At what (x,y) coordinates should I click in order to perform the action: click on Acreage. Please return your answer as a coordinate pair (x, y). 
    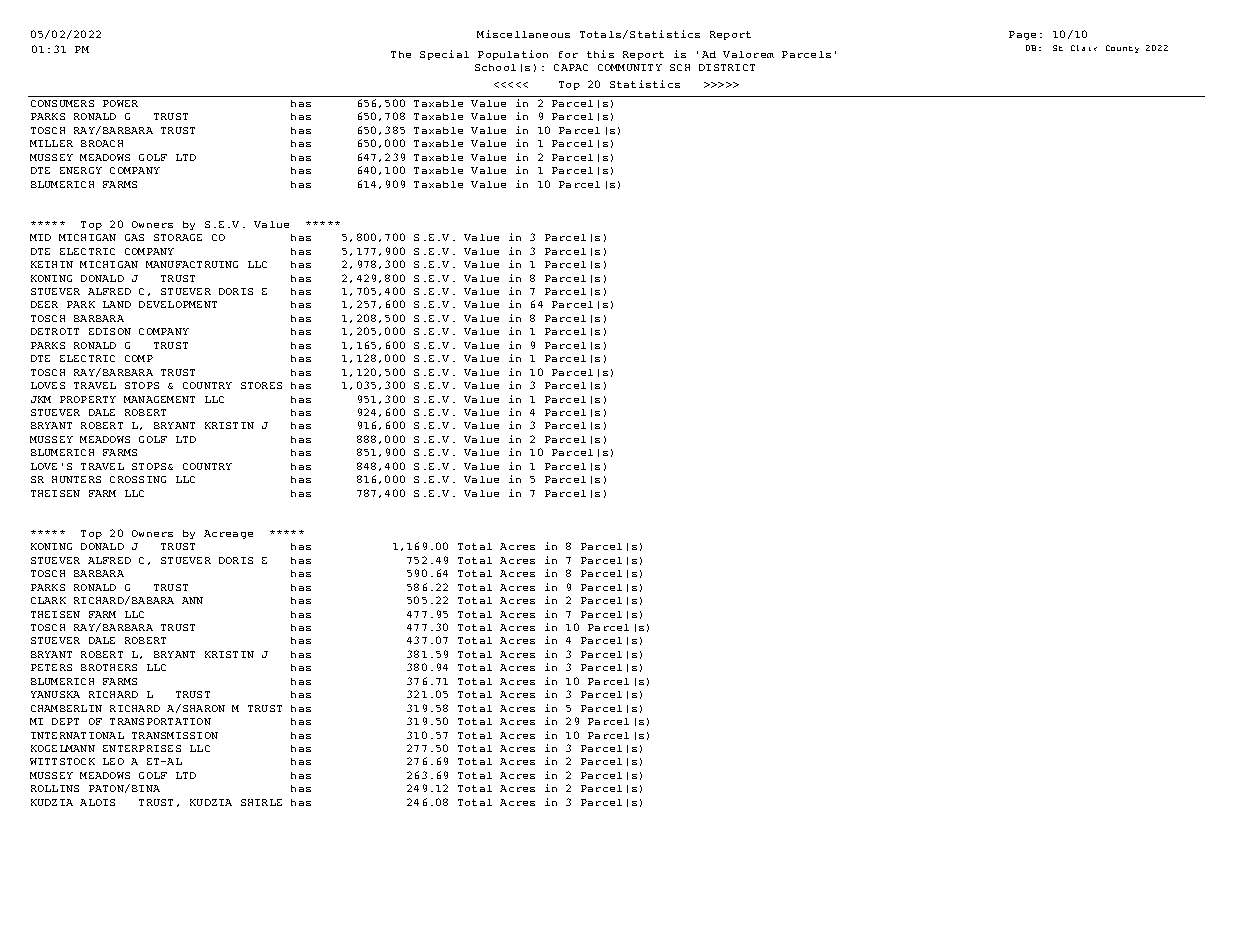
    Looking at the image, I should click on (228, 534).
